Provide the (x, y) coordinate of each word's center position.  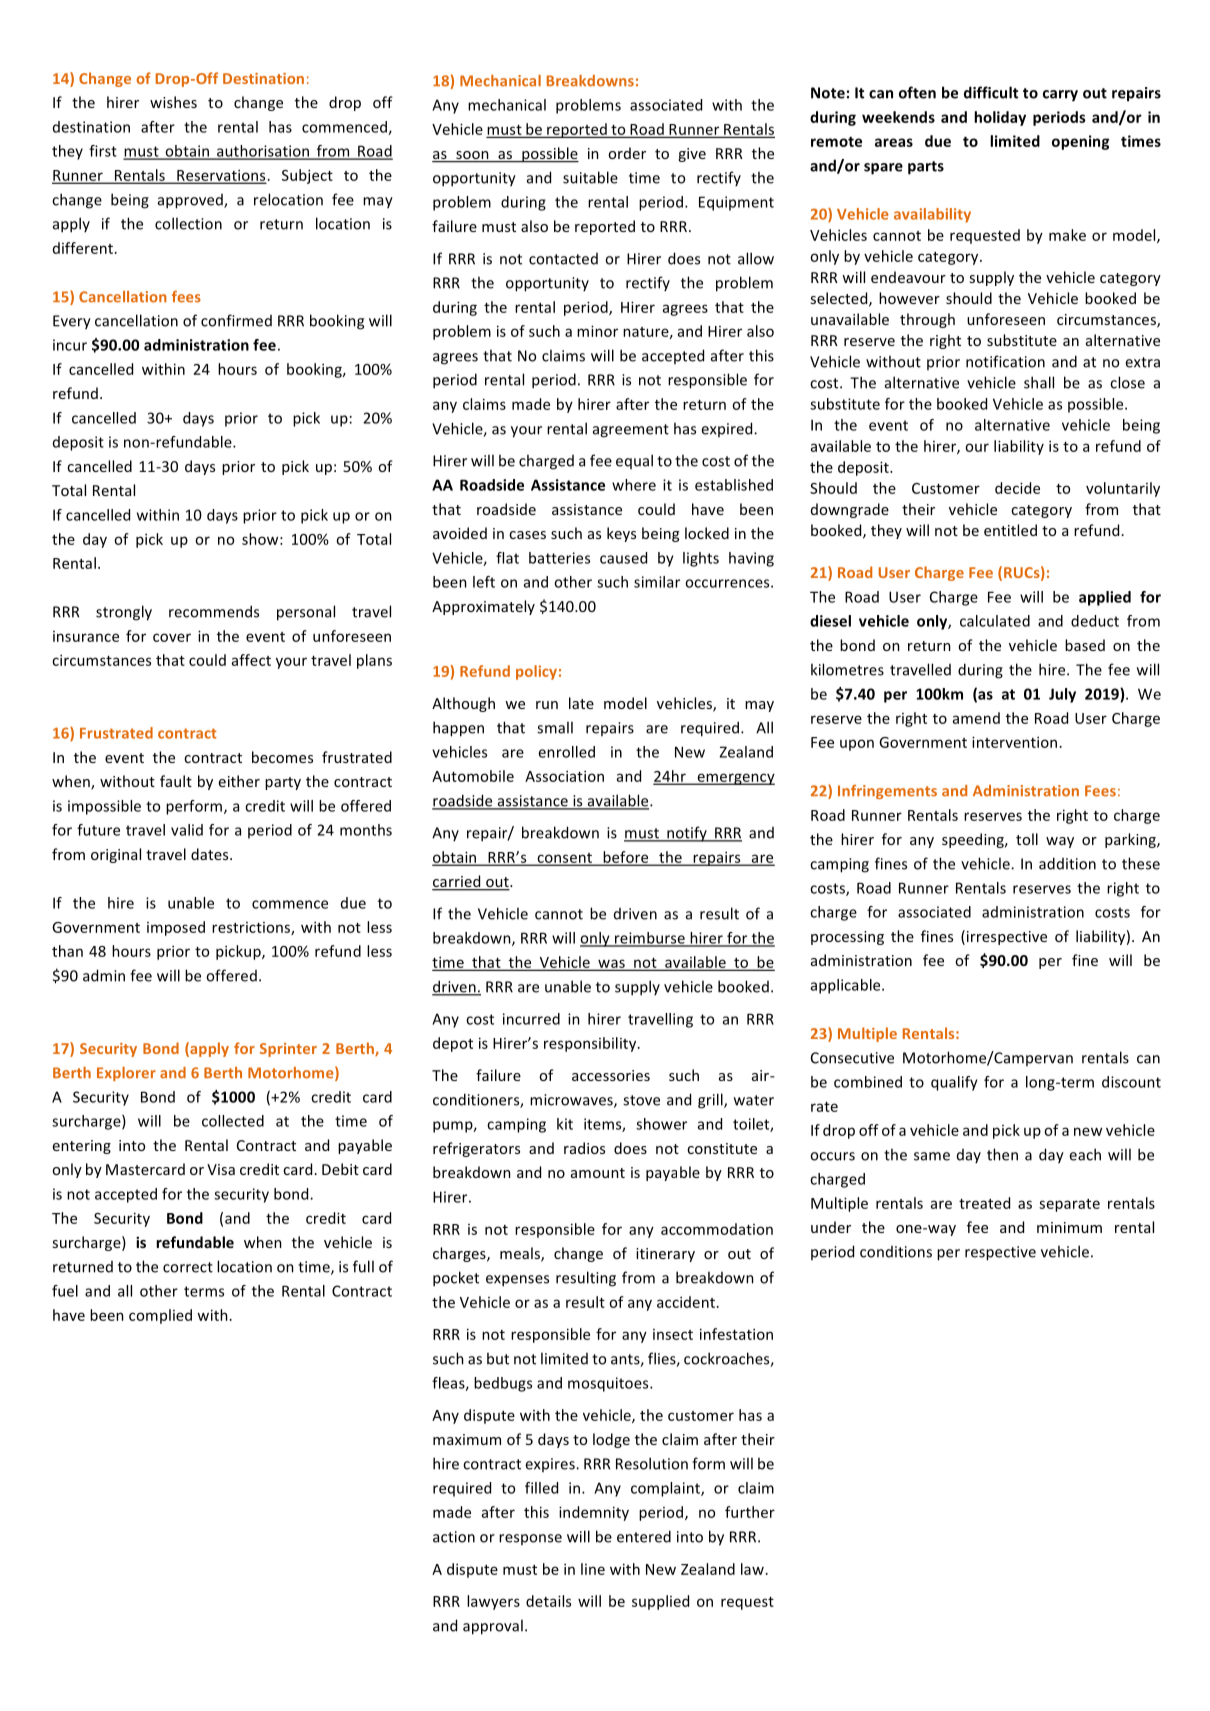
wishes (173, 102)
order (627, 153)
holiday (1000, 118)
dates (211, 854)
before (626, 858)
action (454, 1537)
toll (1027, 839)
